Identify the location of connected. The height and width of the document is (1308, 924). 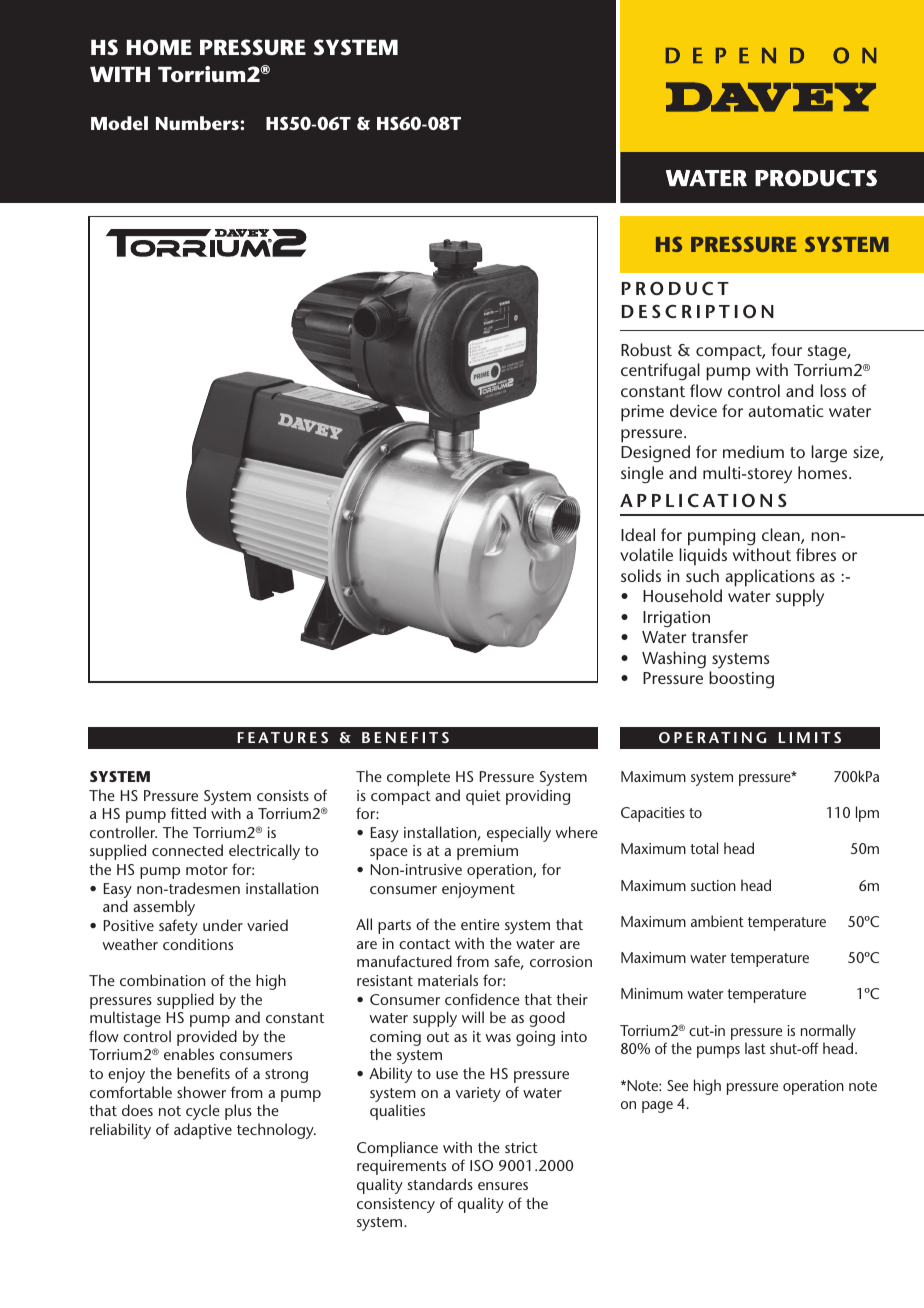
(187, 850).
